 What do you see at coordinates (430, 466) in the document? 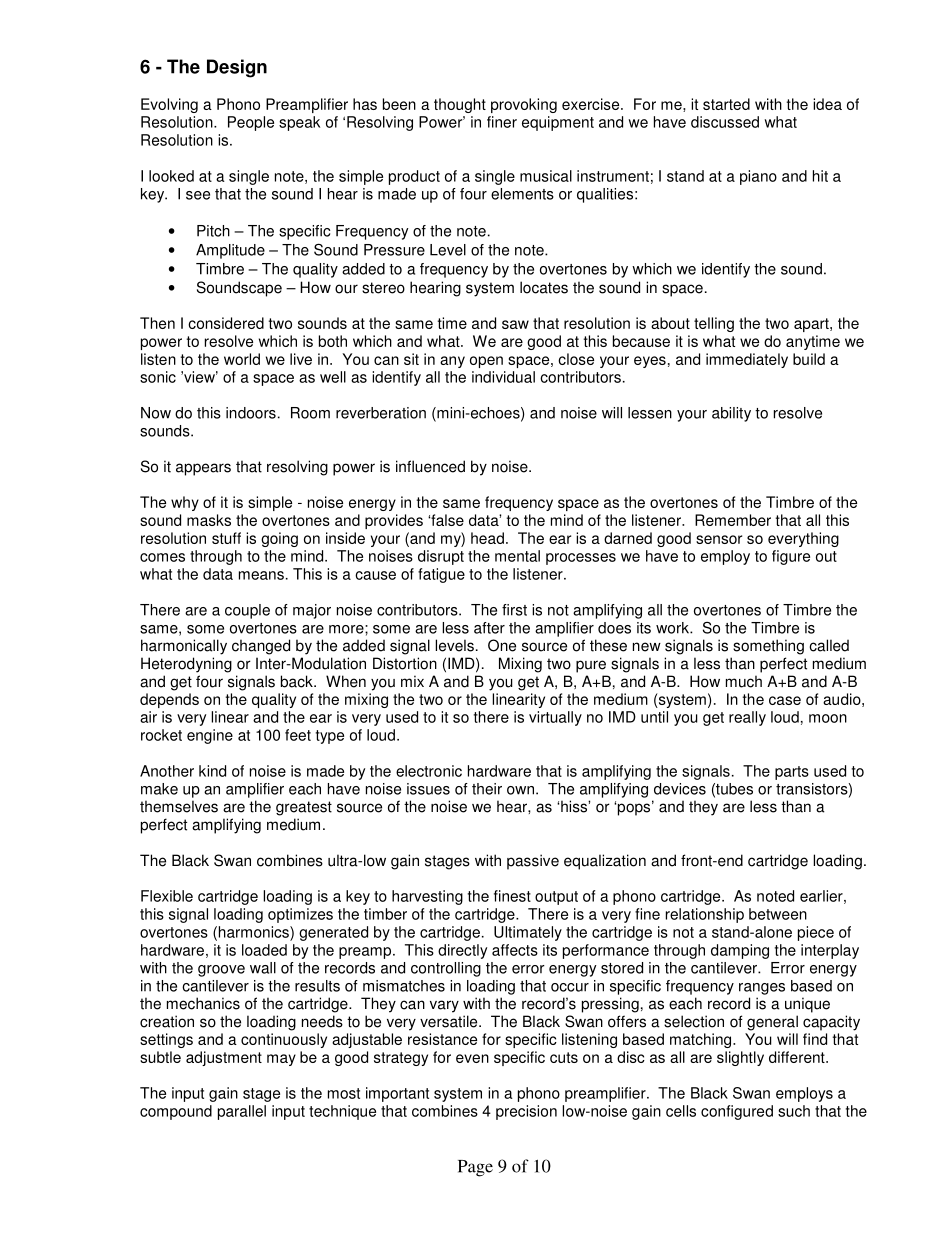
I see `influenced` at bounding box center [430, 466].
